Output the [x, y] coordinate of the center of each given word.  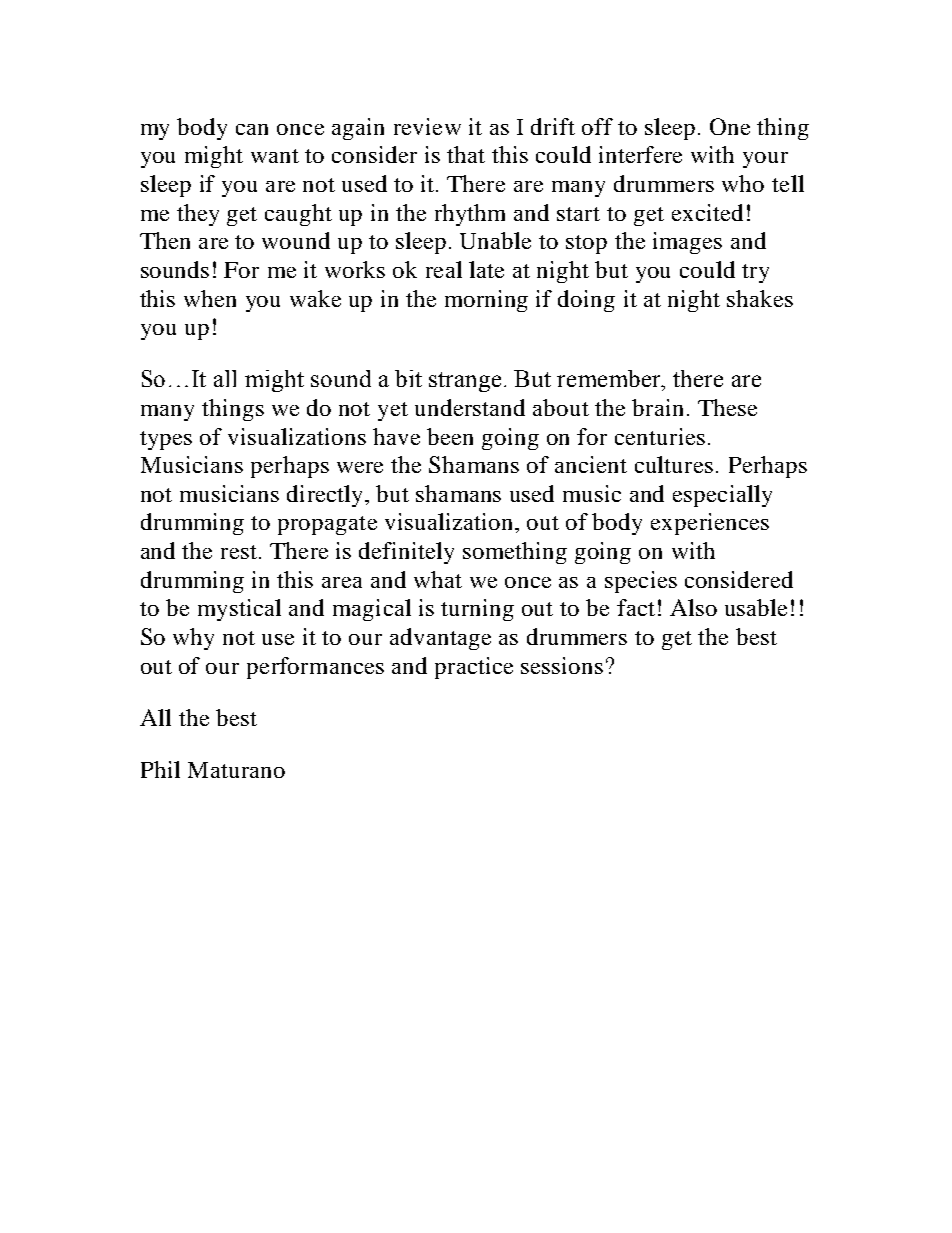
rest [239, 552]
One [730, 126]
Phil [160, 769]
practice [474, 668]
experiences [710, 524]
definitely [406, 553]
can [252, 129]
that [466, 154]
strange [465, 382]
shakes [760, 298]
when [210, 298]
